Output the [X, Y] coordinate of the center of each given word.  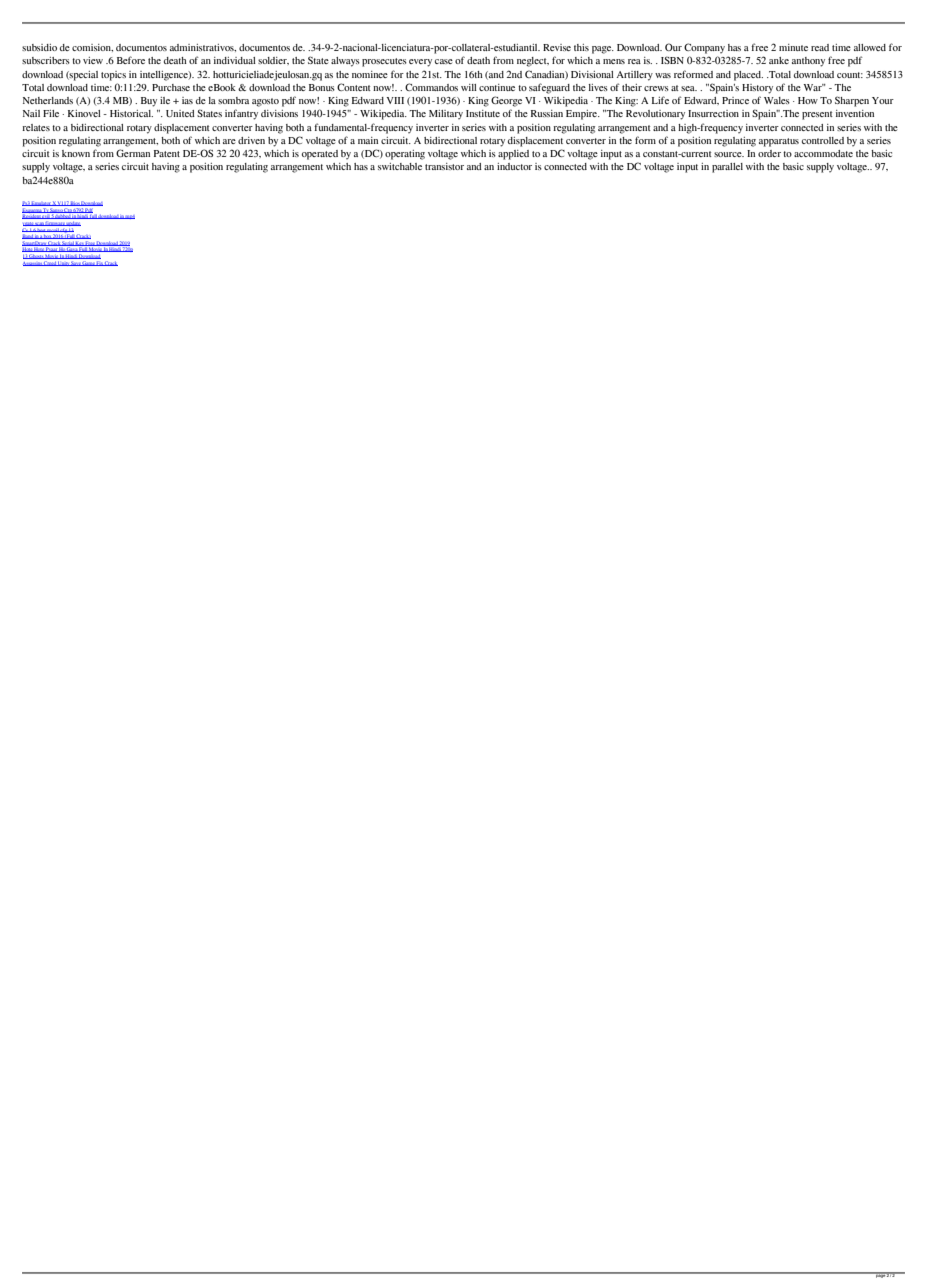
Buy [149, 102]
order [769, 153]
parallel [727, 168]
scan [39, 224]
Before [131, 60]
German [133, 153]
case [444, 61]
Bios [75, 203]
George [506, 101]
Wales [777, 100]
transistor [444, 166]
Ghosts [36, 257]
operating [405, 155]
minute [793, 47]
